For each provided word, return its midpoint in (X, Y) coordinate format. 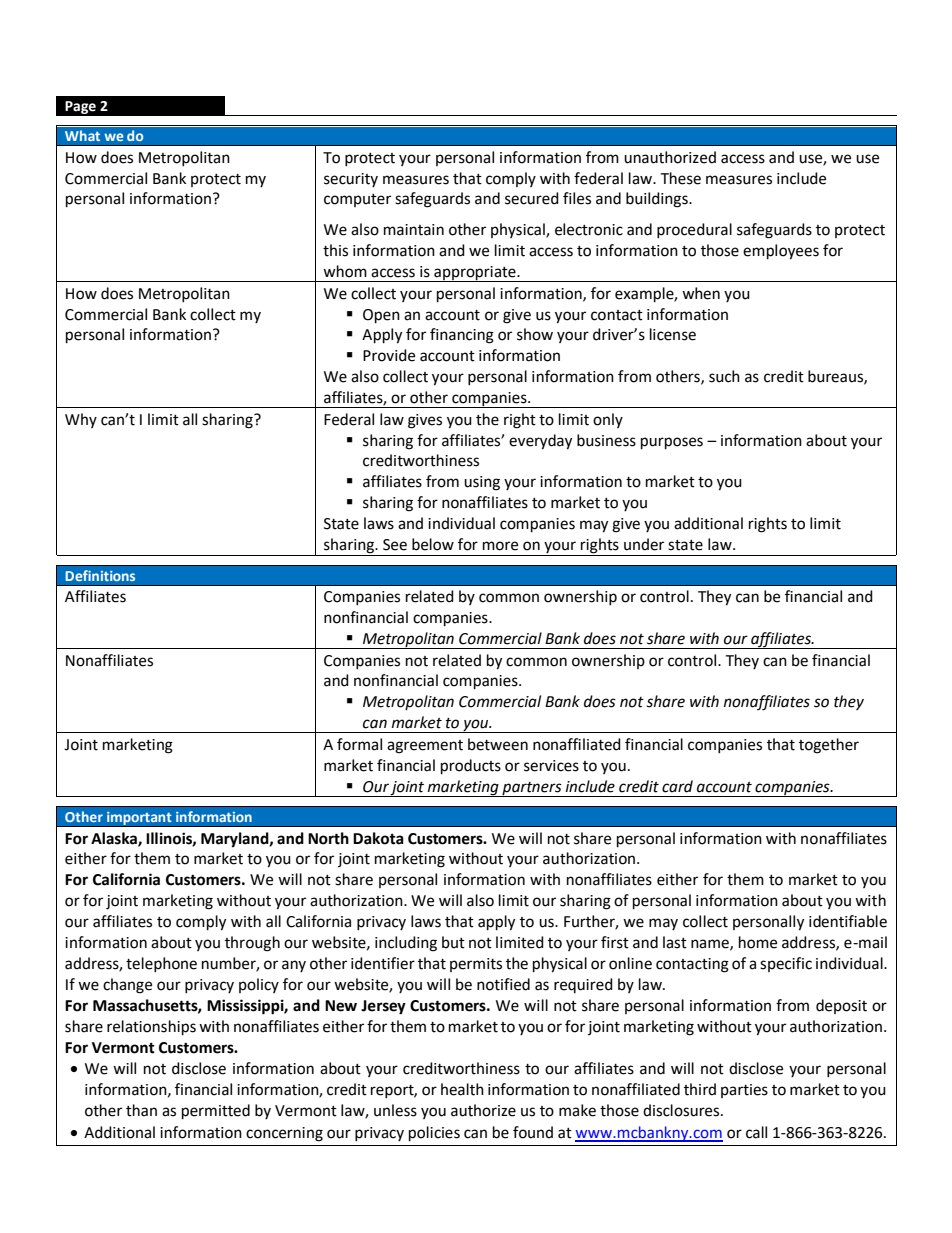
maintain (414, 230)
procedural (694, 230)
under (644, 544)
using (482, 483)
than (141, 1110)
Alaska (115, 839)
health (462, 1089)
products (471, 767)
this (335, 250)
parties (744, 1091)
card (677, 786)
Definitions (100, 575)
